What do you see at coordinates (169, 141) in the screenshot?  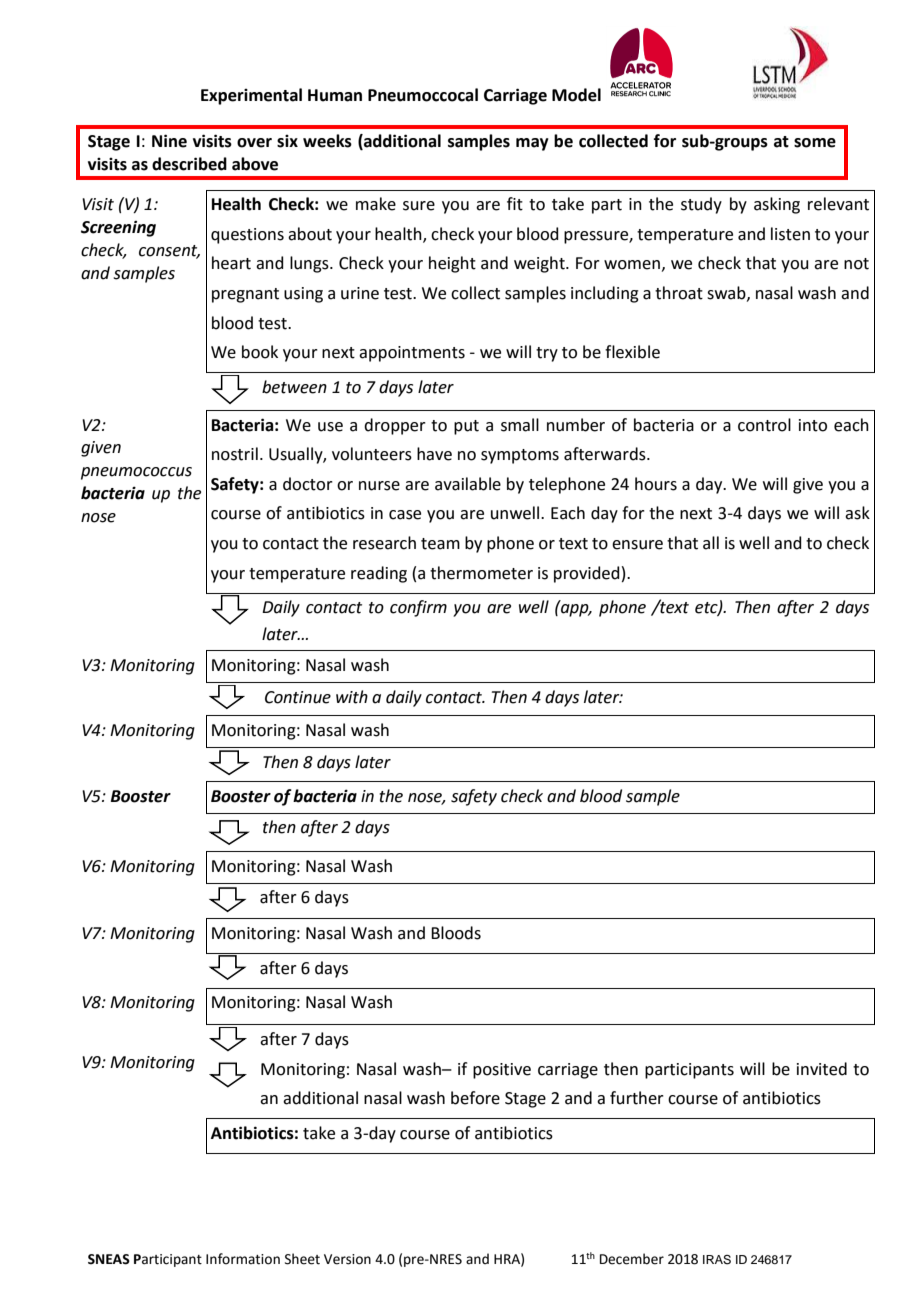 I see `Nine` at bounding box center [169, 141].
